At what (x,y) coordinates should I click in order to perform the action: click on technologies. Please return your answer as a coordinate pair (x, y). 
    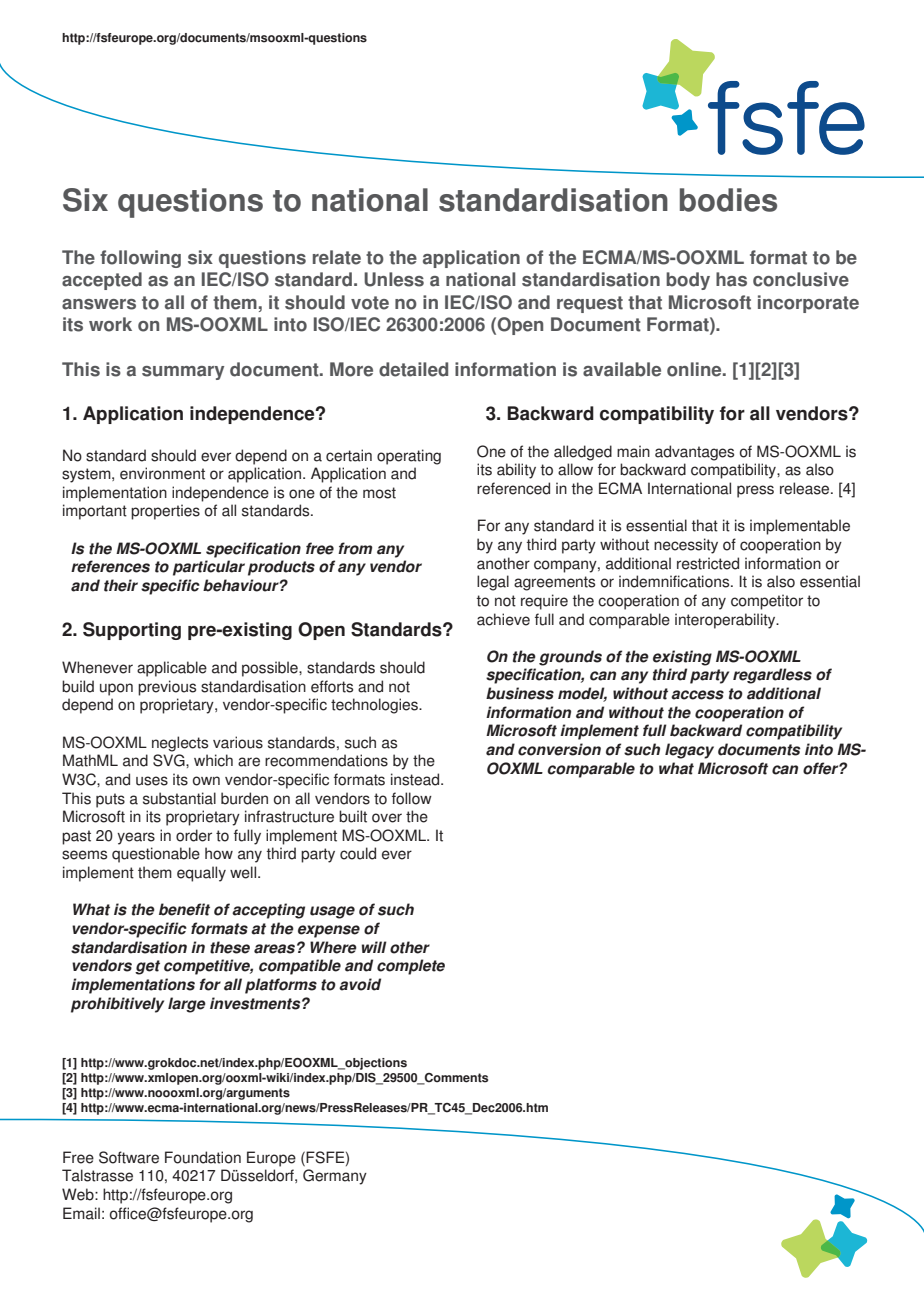
    Looking at the image, I should click on (375, 706).
